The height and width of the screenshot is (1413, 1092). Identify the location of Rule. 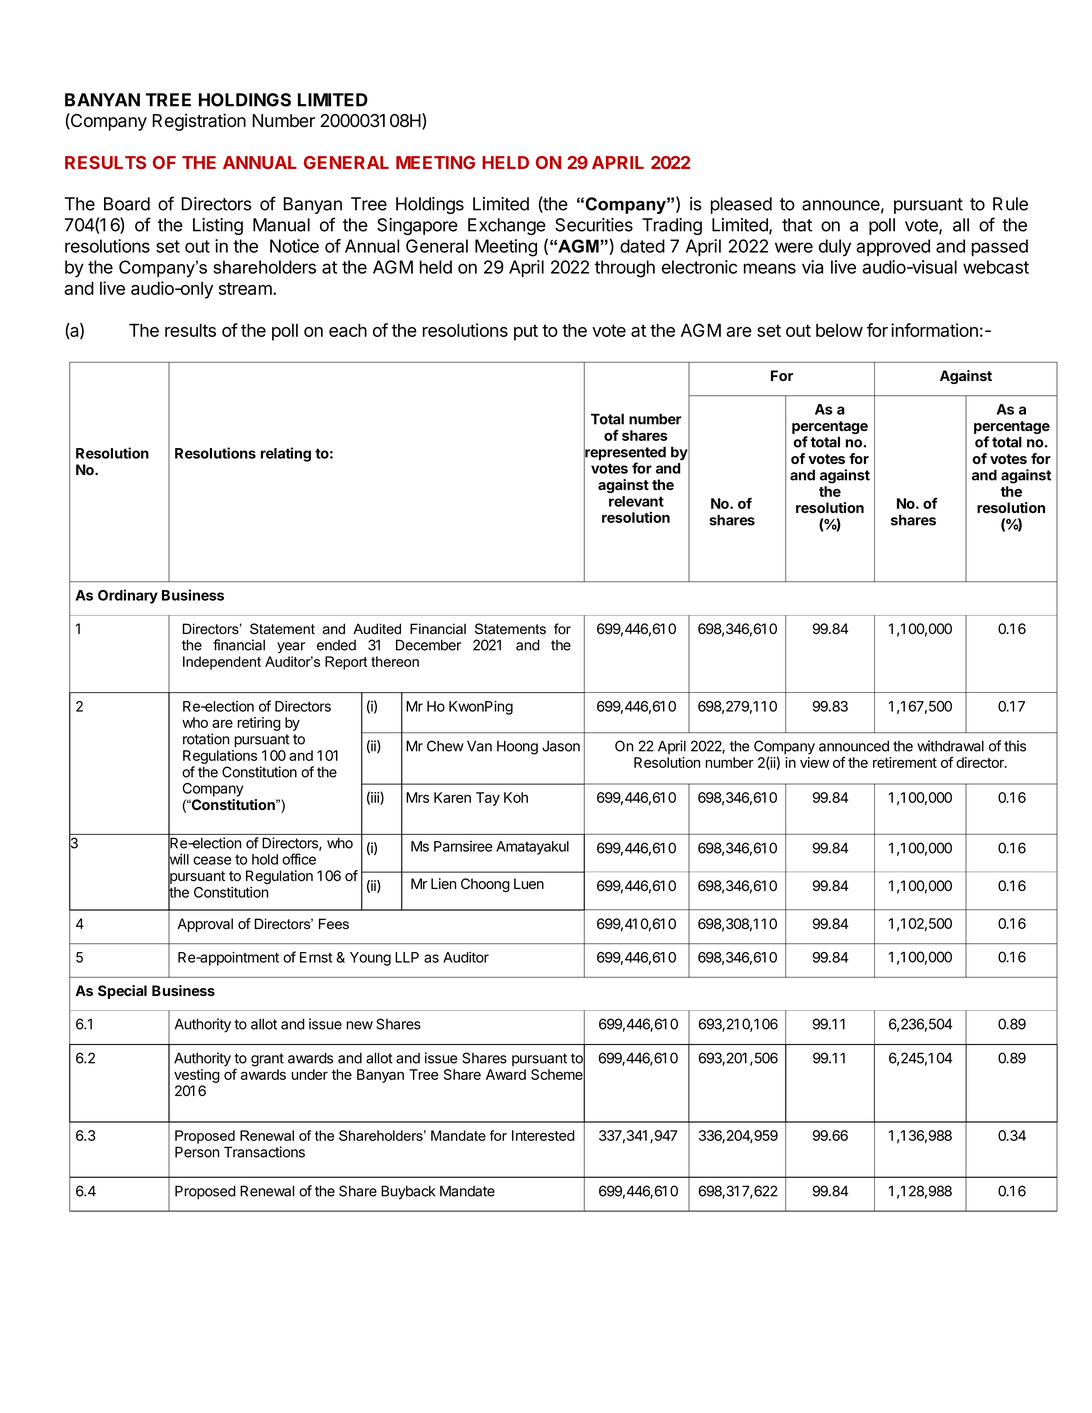
(1010, 204).
